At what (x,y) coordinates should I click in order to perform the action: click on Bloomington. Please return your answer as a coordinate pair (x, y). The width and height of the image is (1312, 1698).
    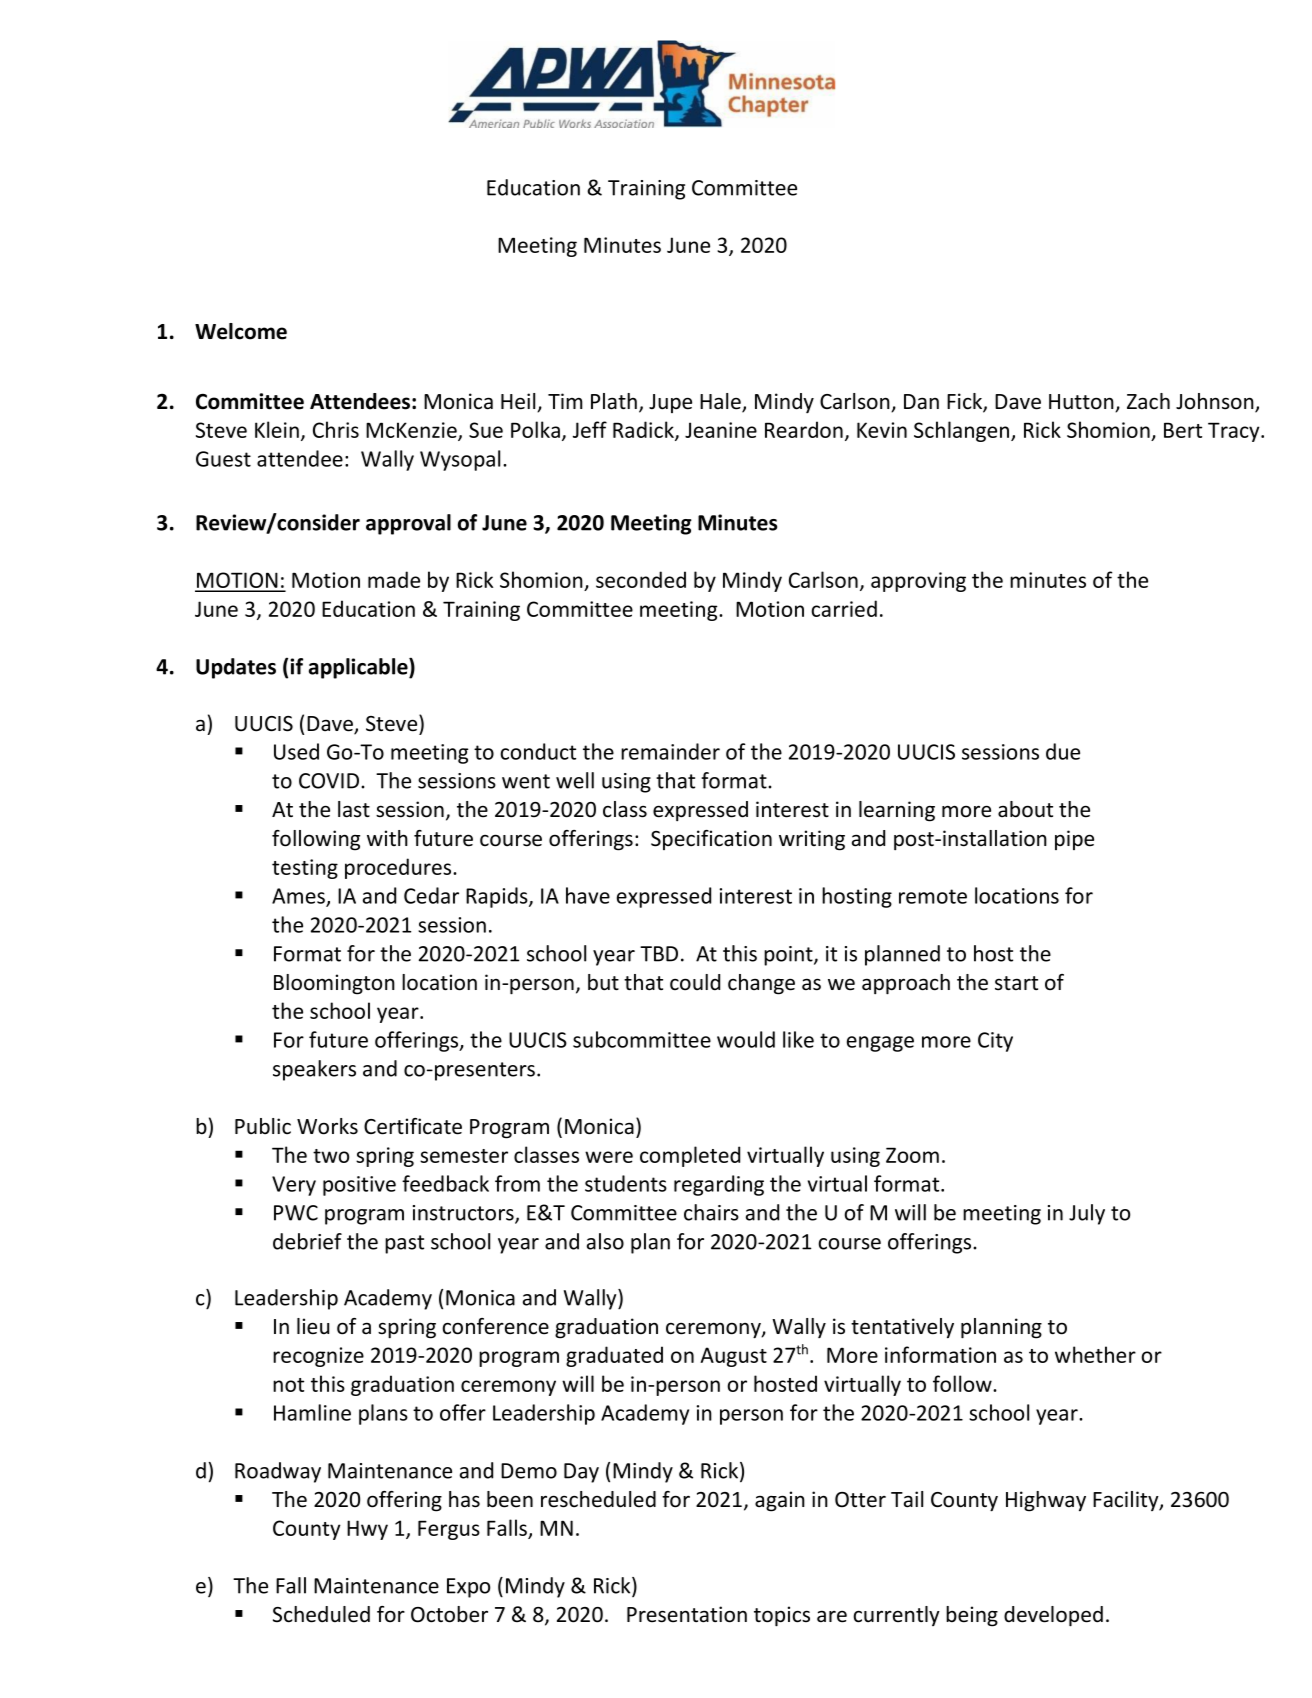
    Looking at the image, I should click on (334, 984).
